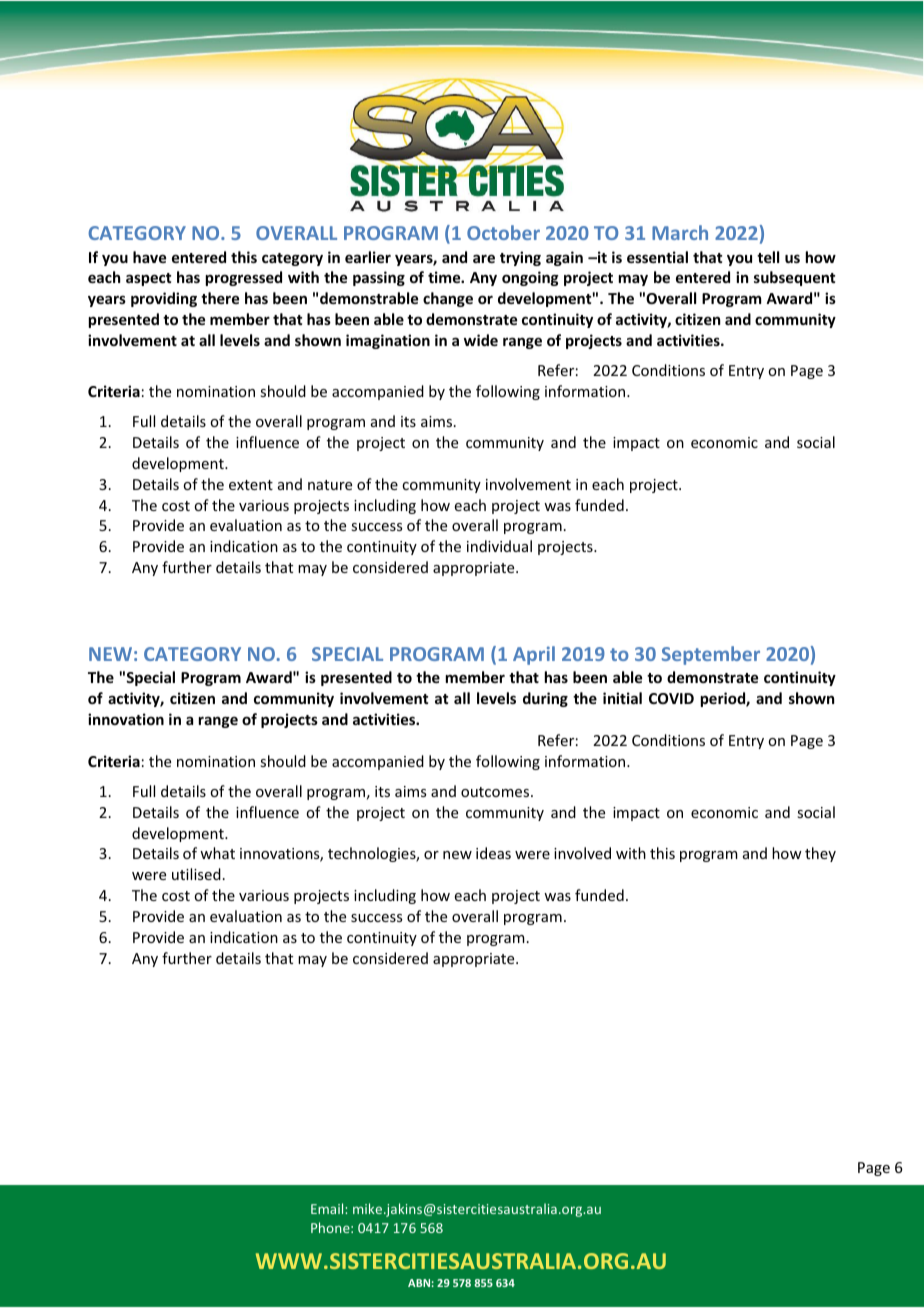  I want to click on outcomes, so click(496, 792).
